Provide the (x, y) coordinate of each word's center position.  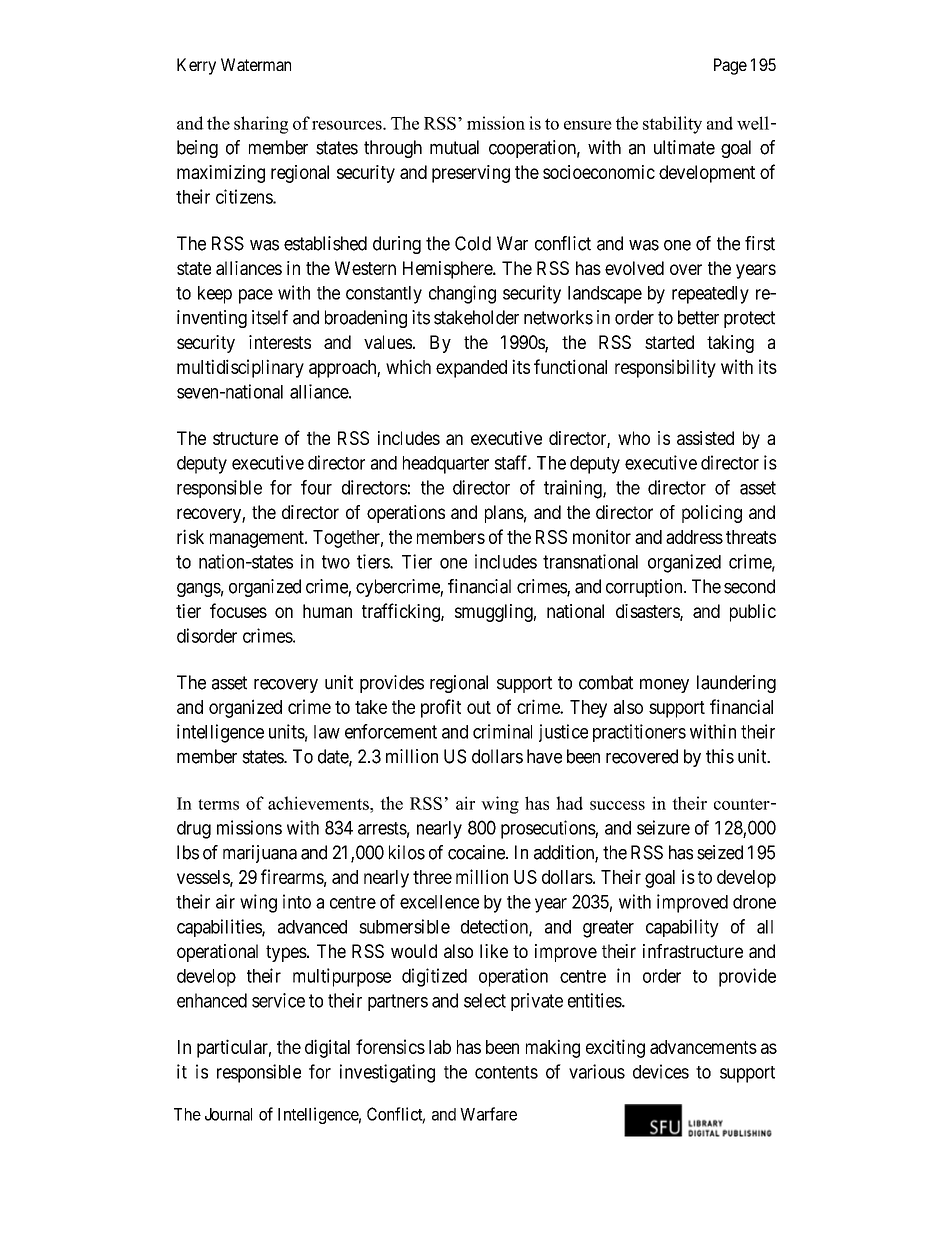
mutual (454, 147)
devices (661, 1071)
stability (672, 125)
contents (506, 1072)
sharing (261, 125)
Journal (228, 1114)
